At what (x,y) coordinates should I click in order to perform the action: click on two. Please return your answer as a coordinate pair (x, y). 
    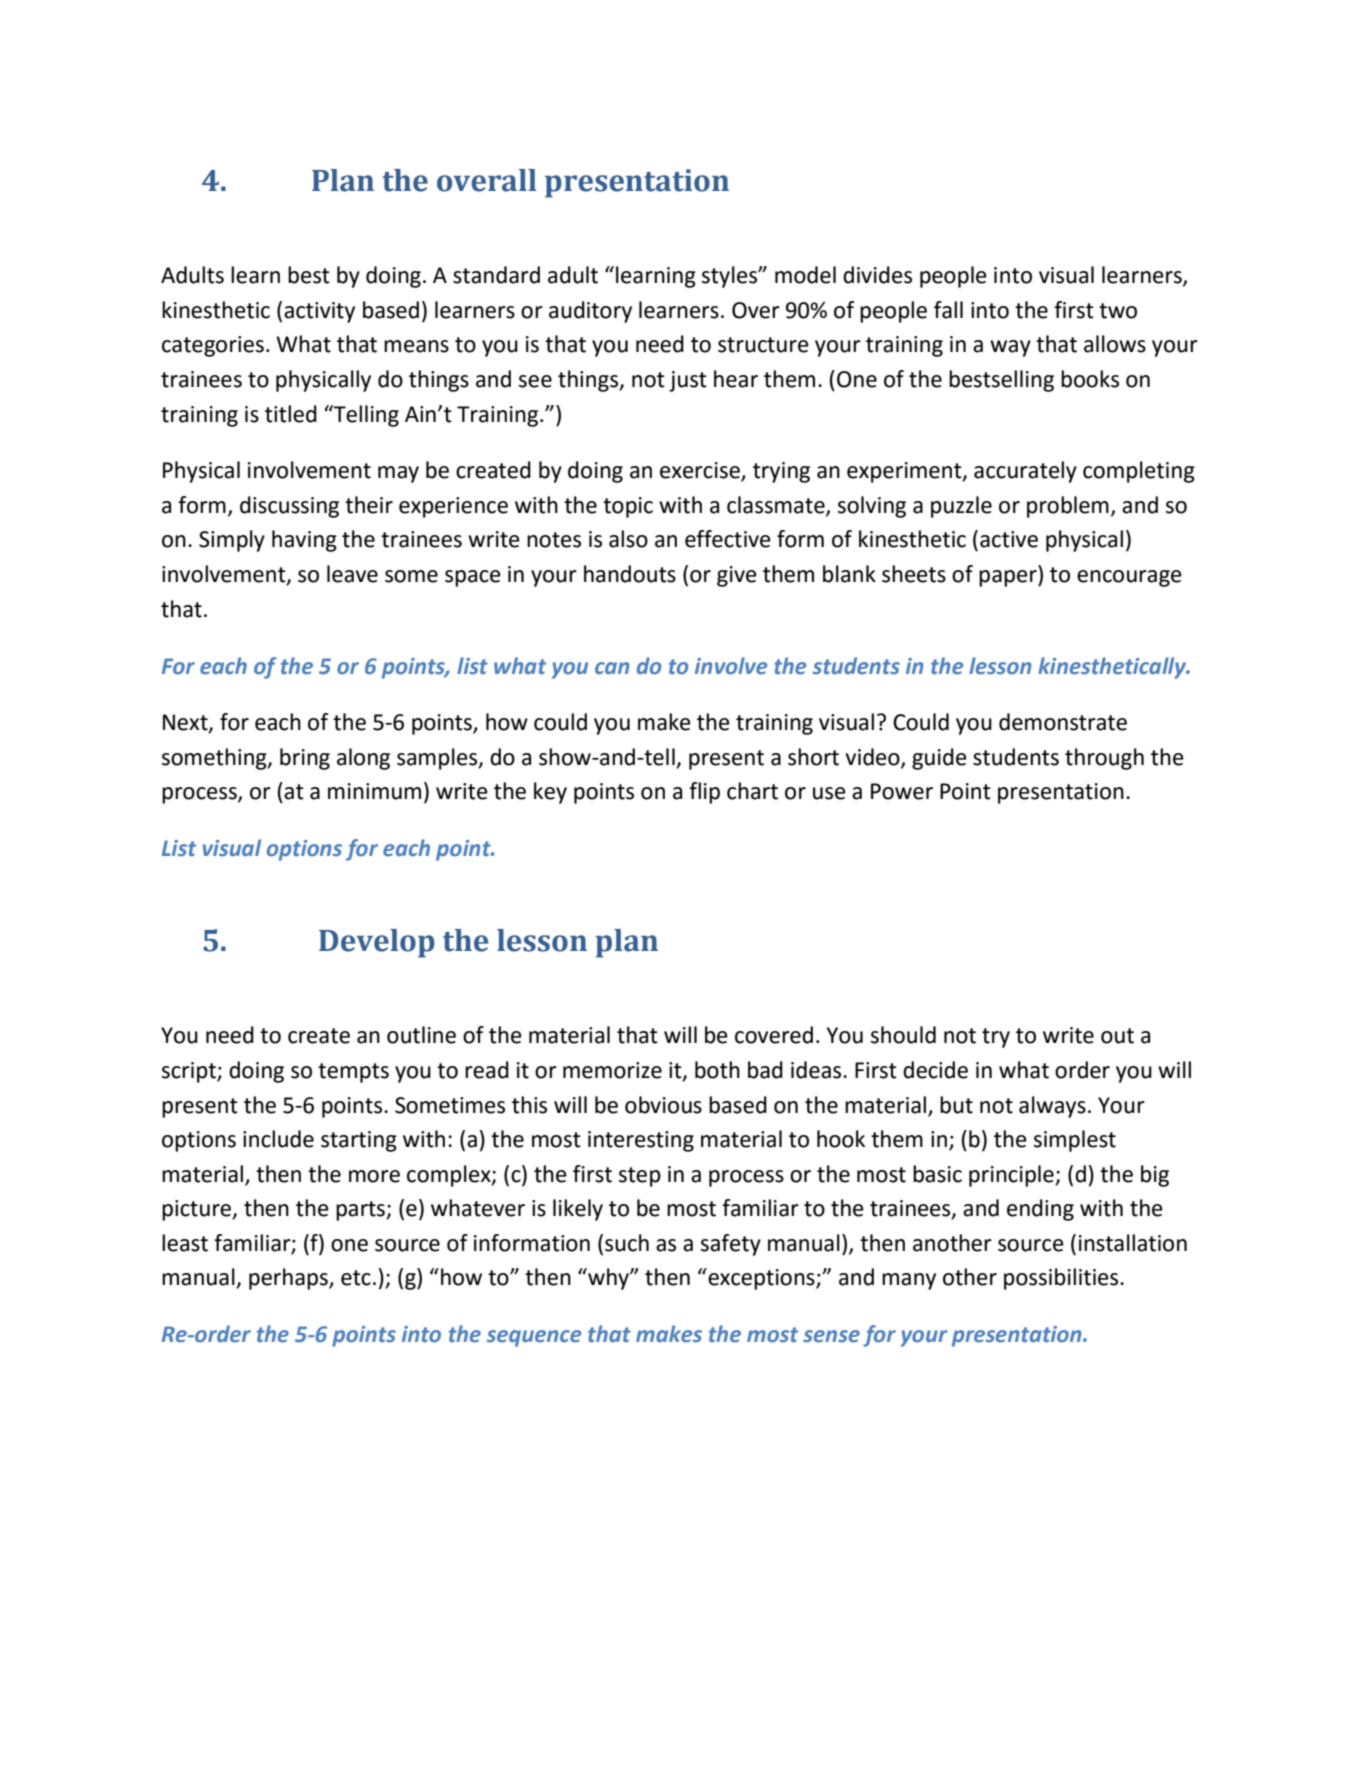
    Looking at the image, I should click on (1118, 311).
